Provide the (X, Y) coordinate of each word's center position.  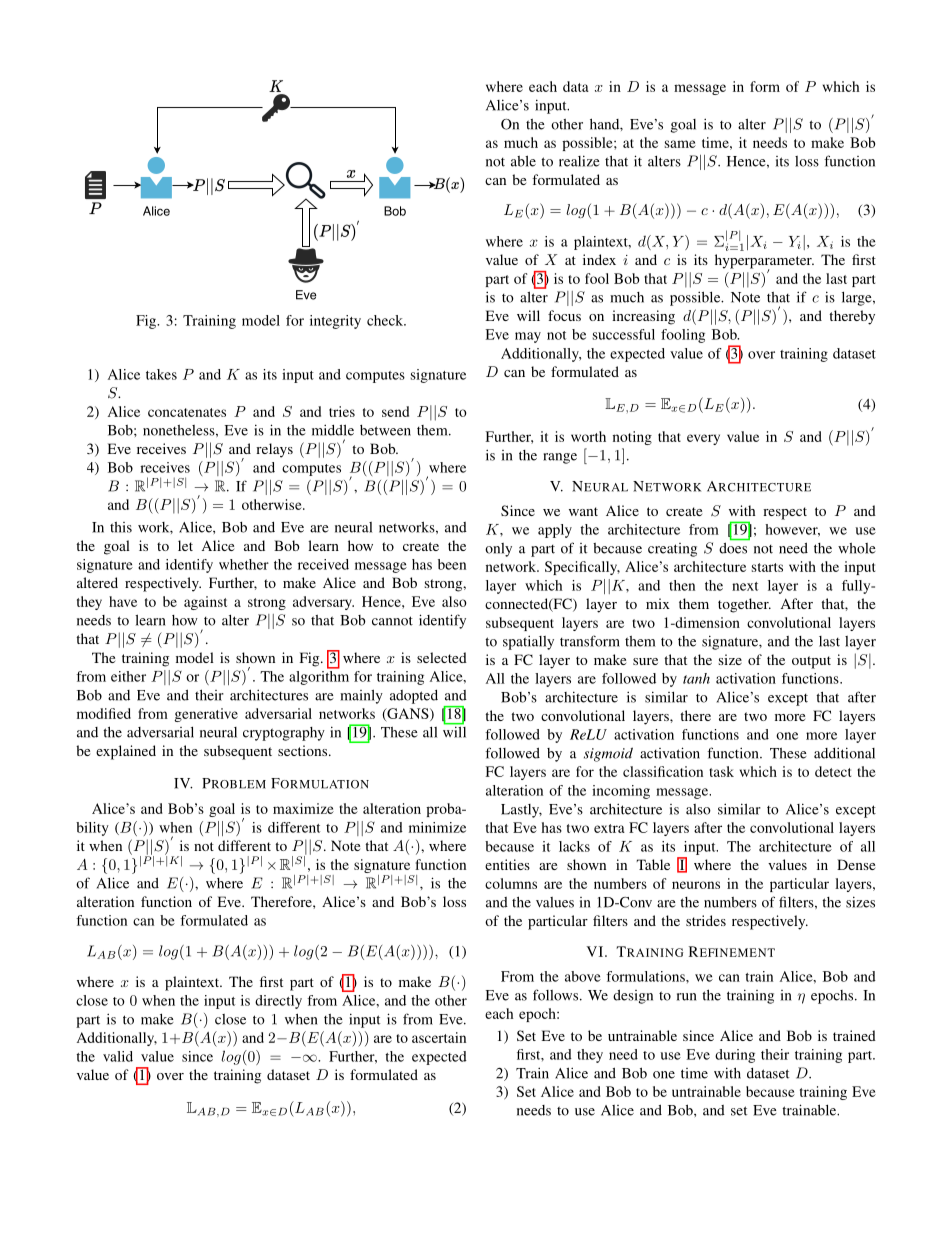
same (680, 144)
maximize (303, 808)
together (744, 605)
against (205, 603)
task (721, 771)
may (528, 337)
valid (118, 1056)
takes (161, 374)
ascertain (439, 1037)
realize (579, 161)
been (452, 564)
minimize (437, 827)
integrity (335, 322)
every (703, 439)
